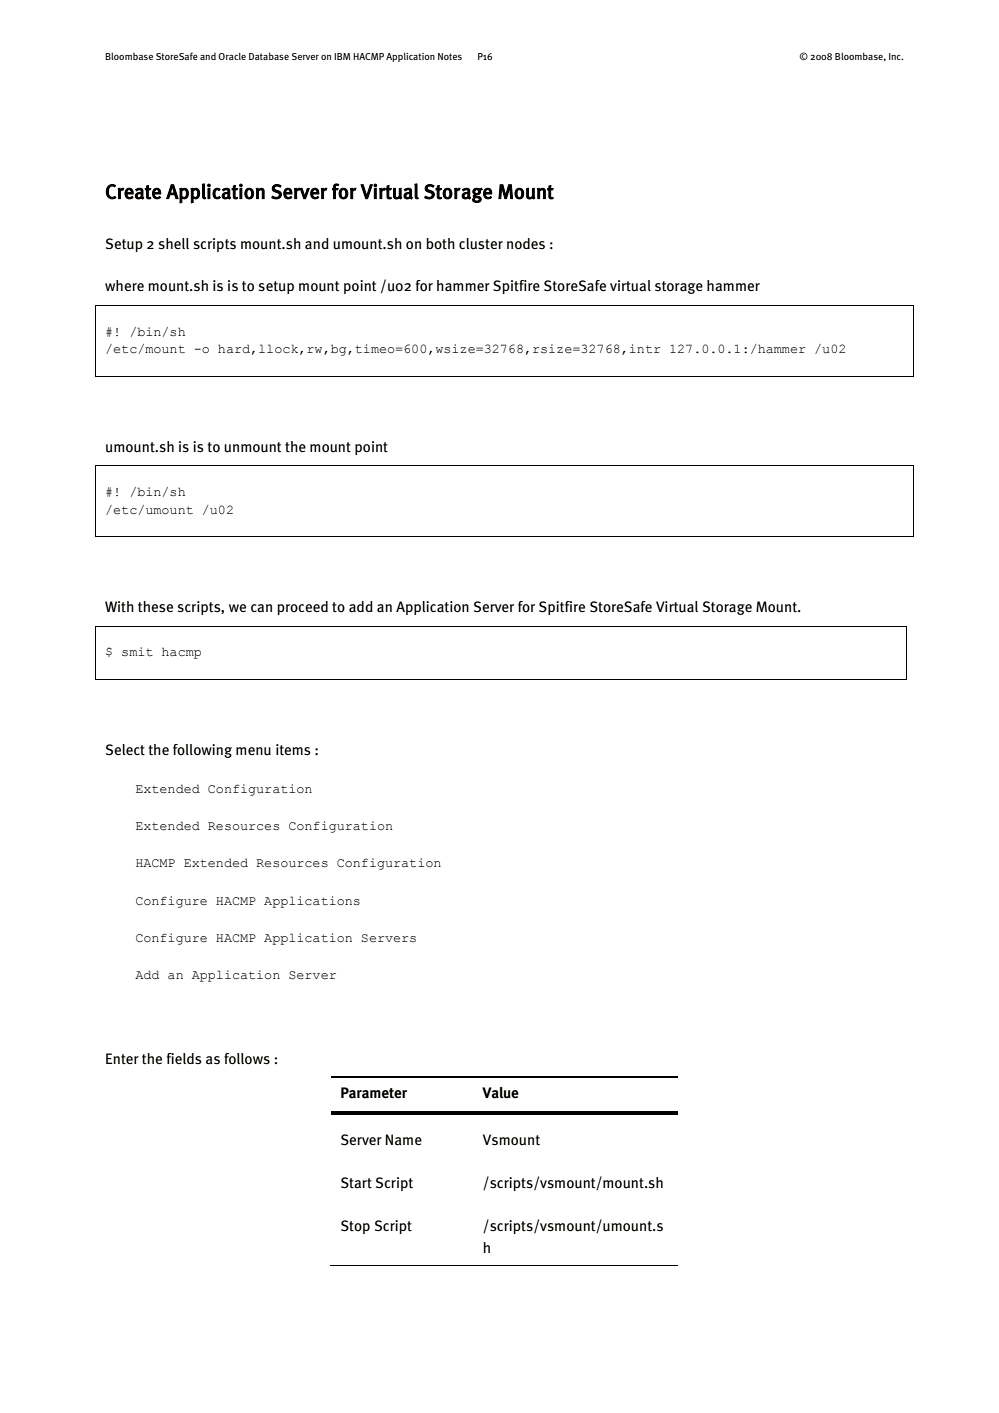  I want to click on Notes, so click(450, 56).
